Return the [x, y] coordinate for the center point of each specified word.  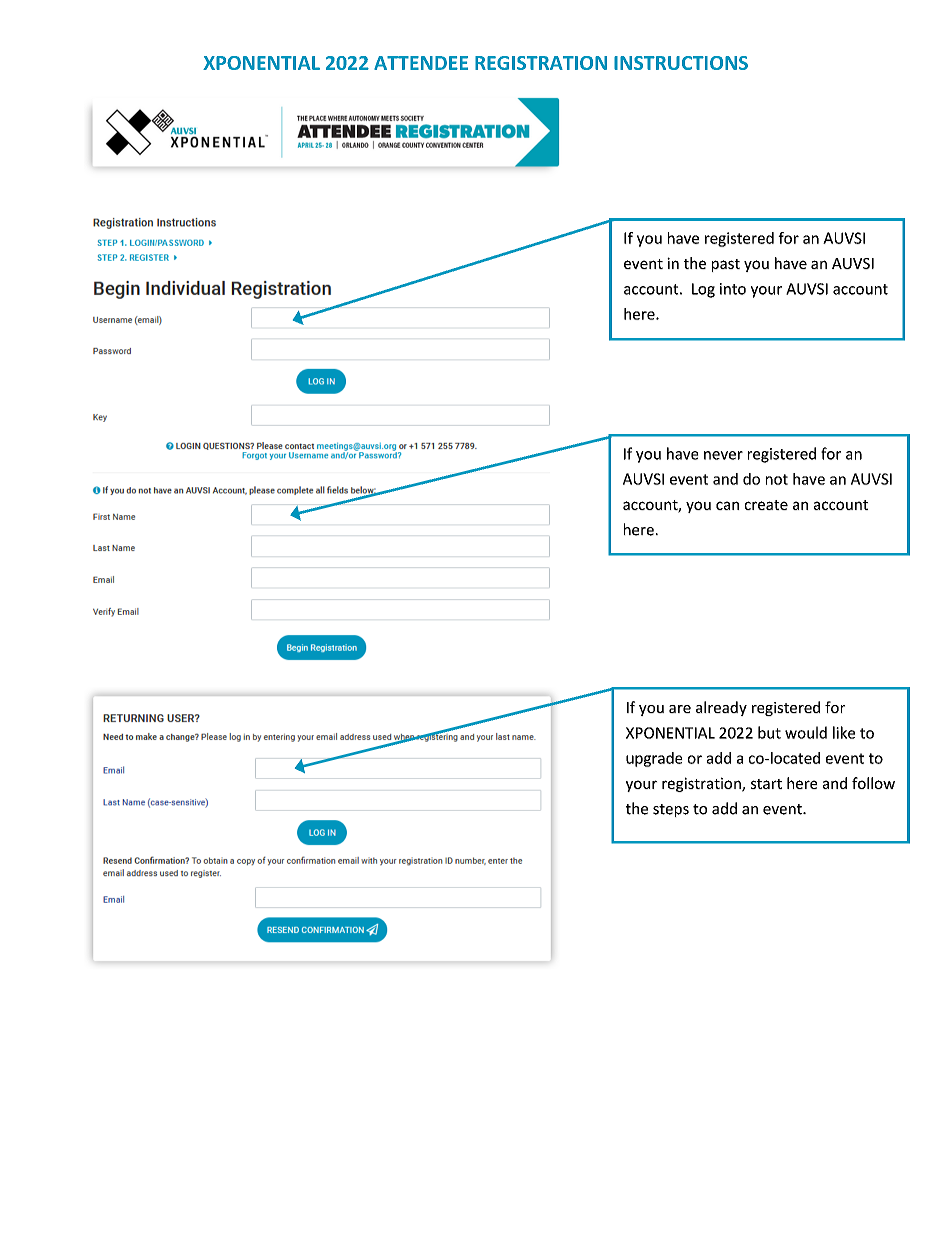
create [766, 505]
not [777, 479]
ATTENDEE [421, 63]
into [733, 289]
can [727, 505]
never [723, 455]
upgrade [654, 759]
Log [703, 290]
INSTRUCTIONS [681, 63]
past [726, 265]
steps [671, 810]
